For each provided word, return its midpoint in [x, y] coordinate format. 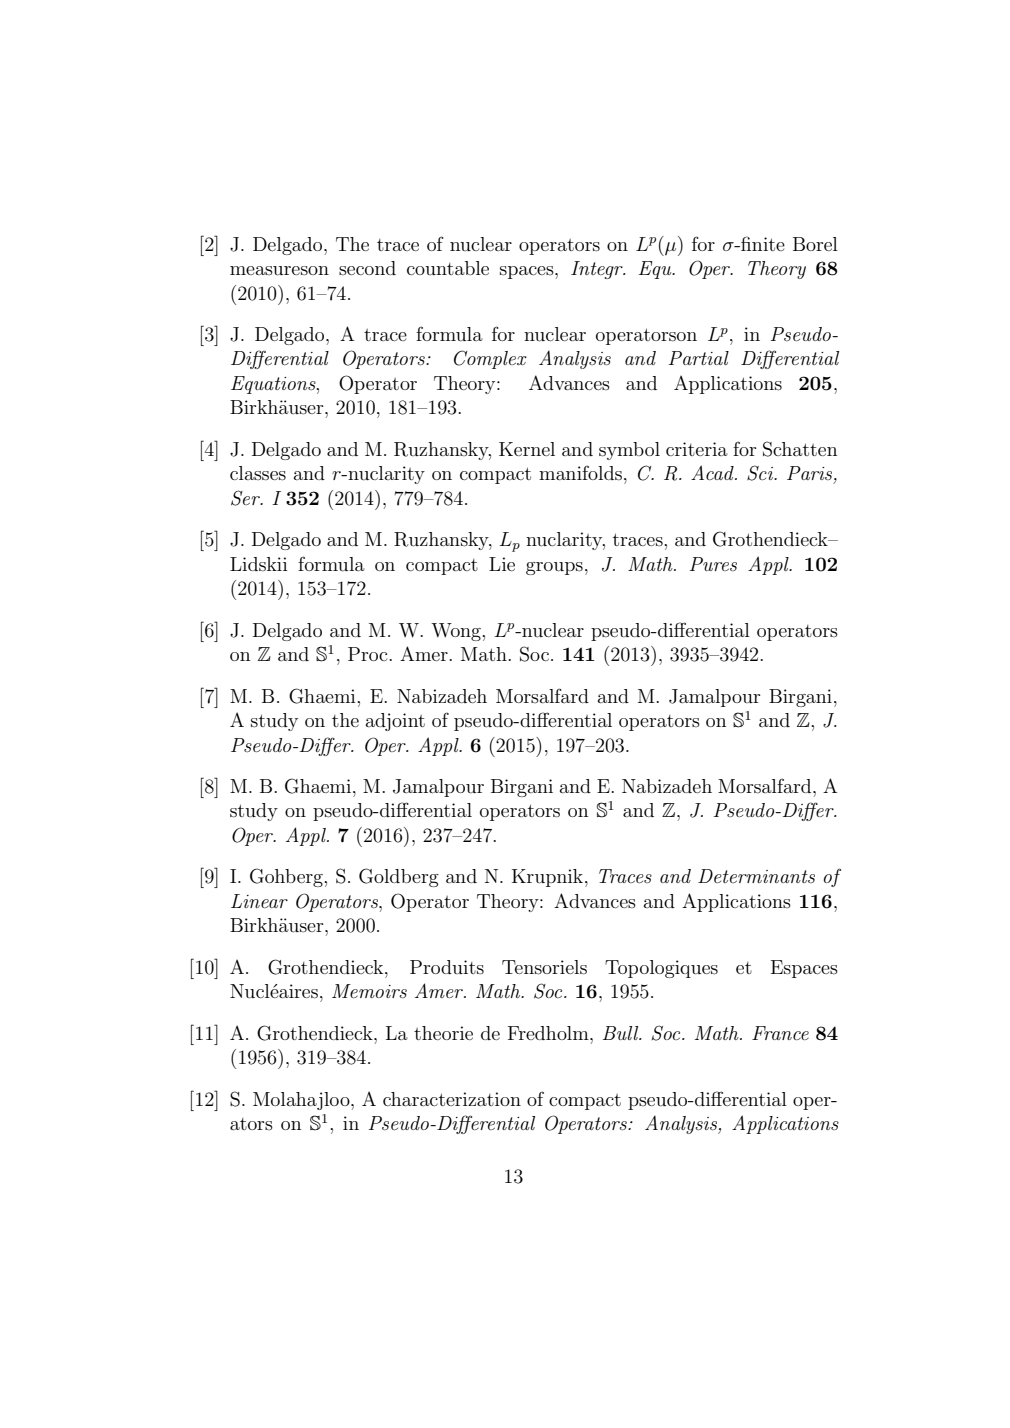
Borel [815, 244]
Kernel [527, 449]
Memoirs [369, 991]
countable [448, 268]
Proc [367, 654]
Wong [456, 632]
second [367, 268]
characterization [452, 1099]
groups [554, 568]
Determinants [756, 876]
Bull [622, 1033]
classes [258, 473]
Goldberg [399, 877]
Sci [761, 473]
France [780, 1033]
